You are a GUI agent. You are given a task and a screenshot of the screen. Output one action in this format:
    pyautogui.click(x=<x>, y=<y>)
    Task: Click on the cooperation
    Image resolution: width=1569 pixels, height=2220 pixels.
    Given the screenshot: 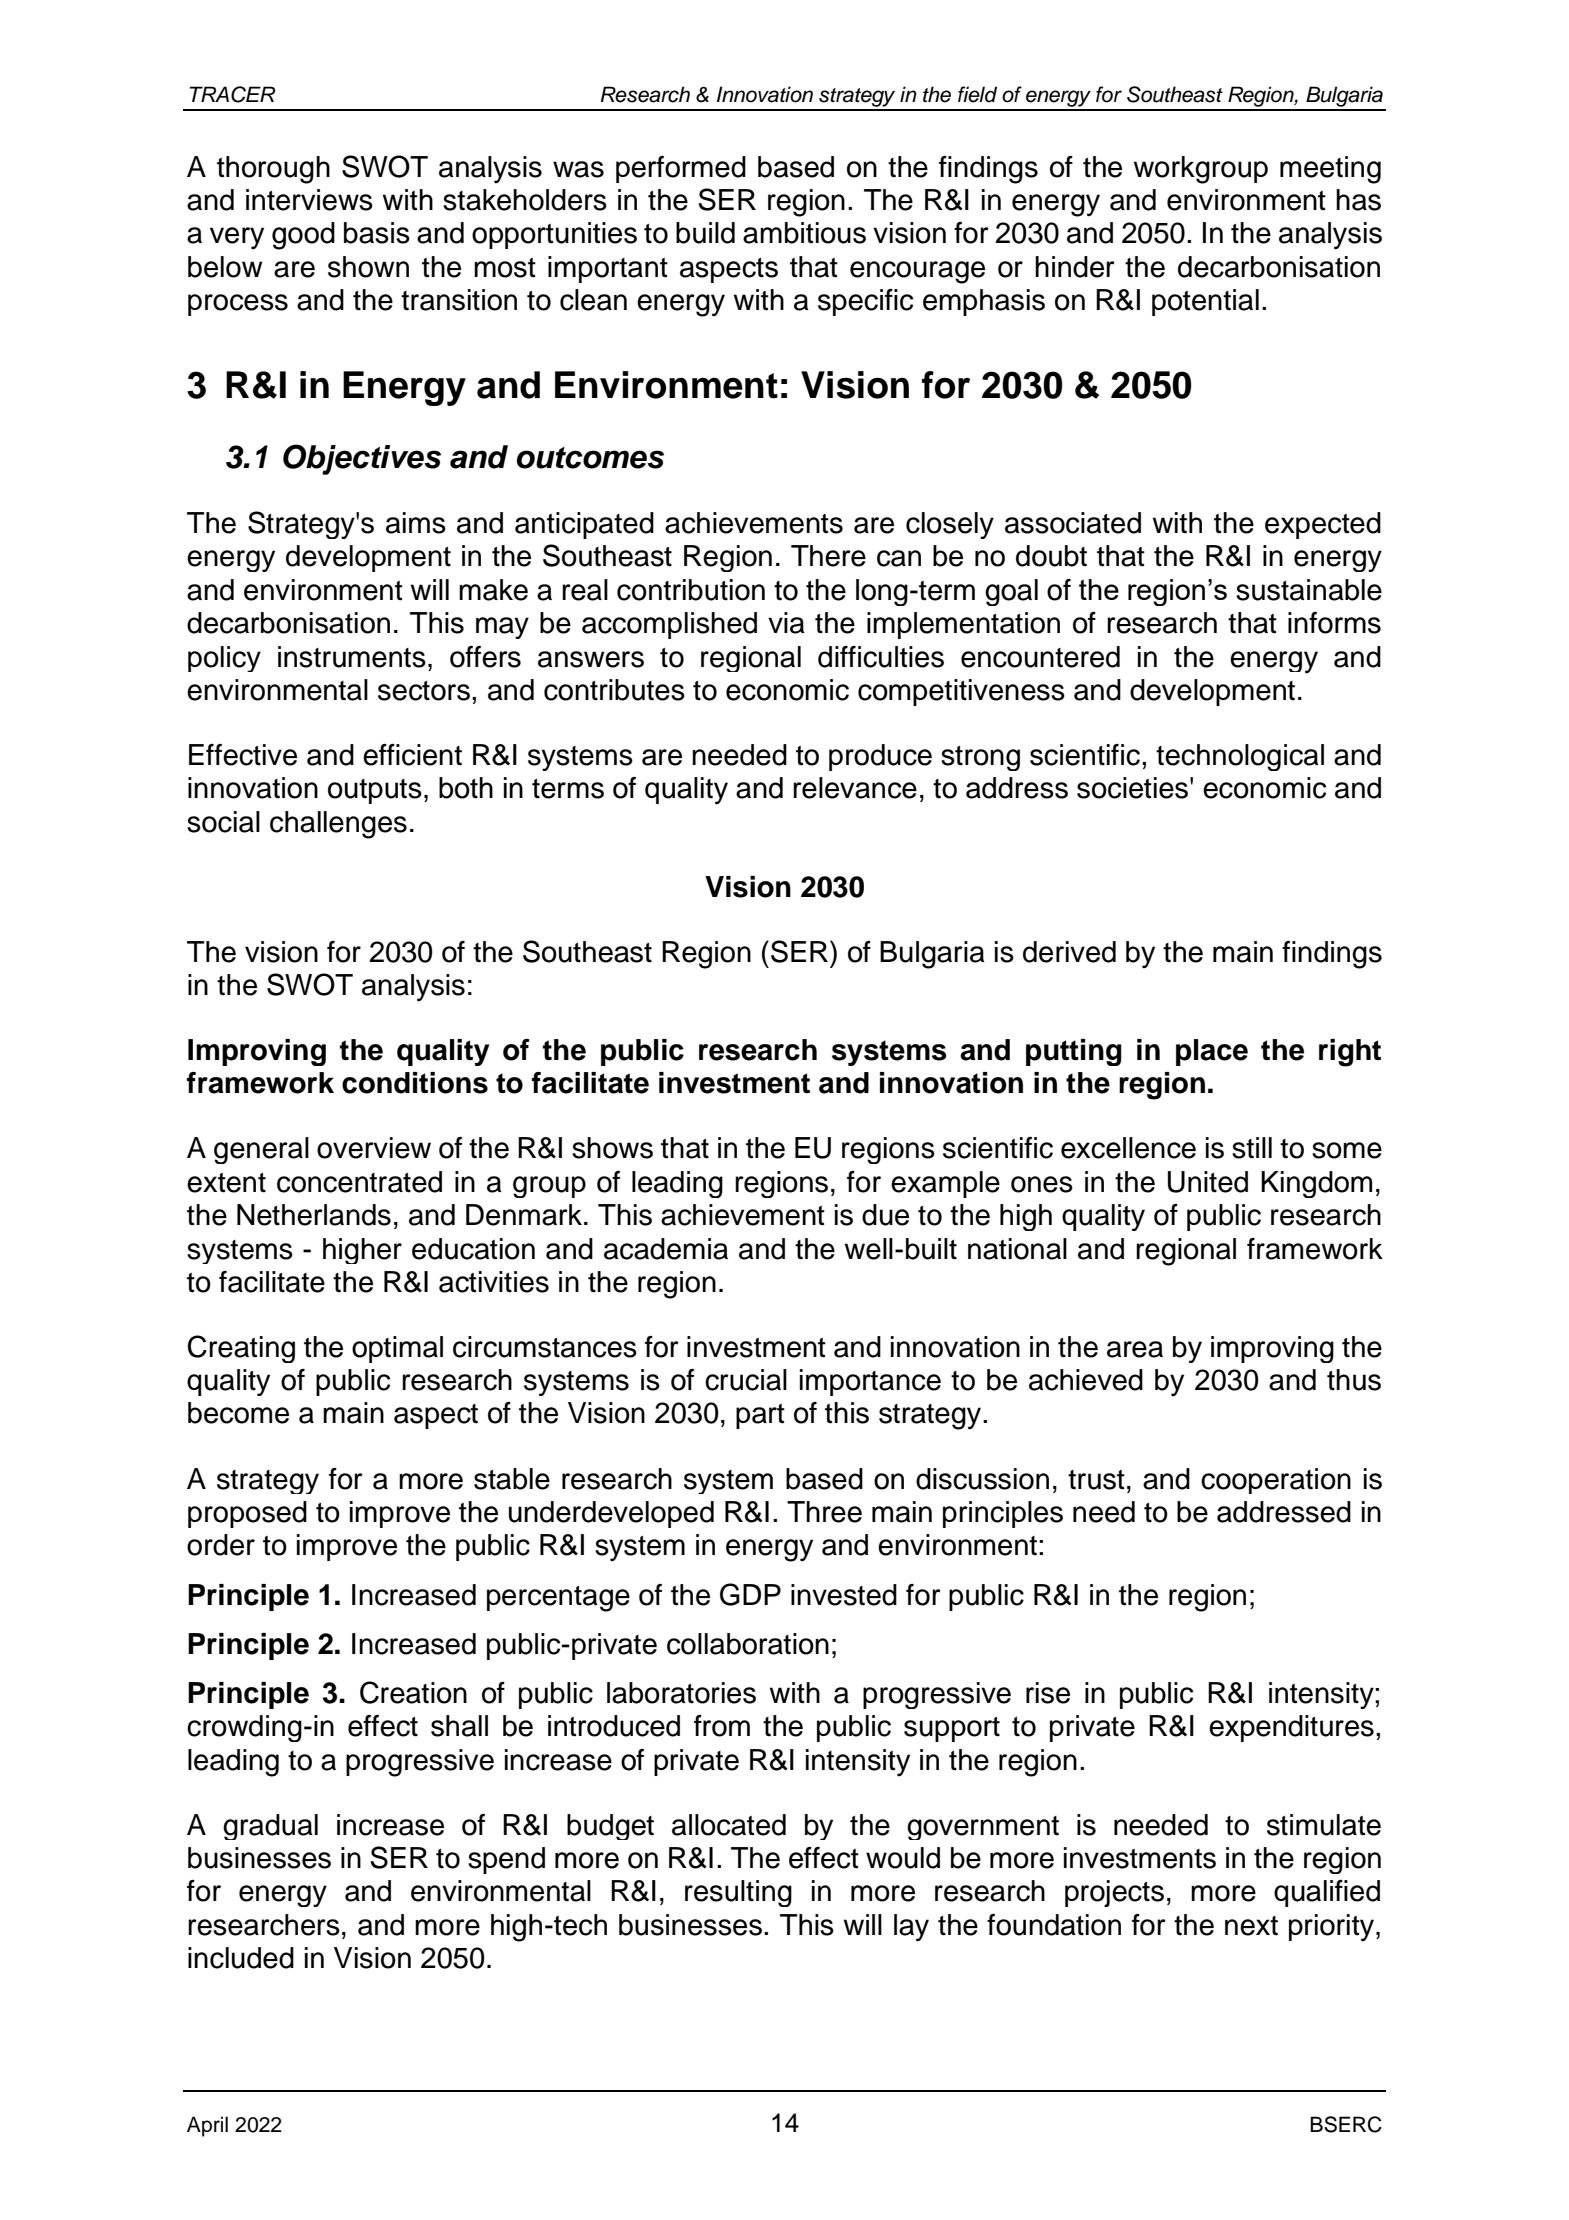 What is the action you would take?
    pyautogui.click(x=1276, y=1481)
